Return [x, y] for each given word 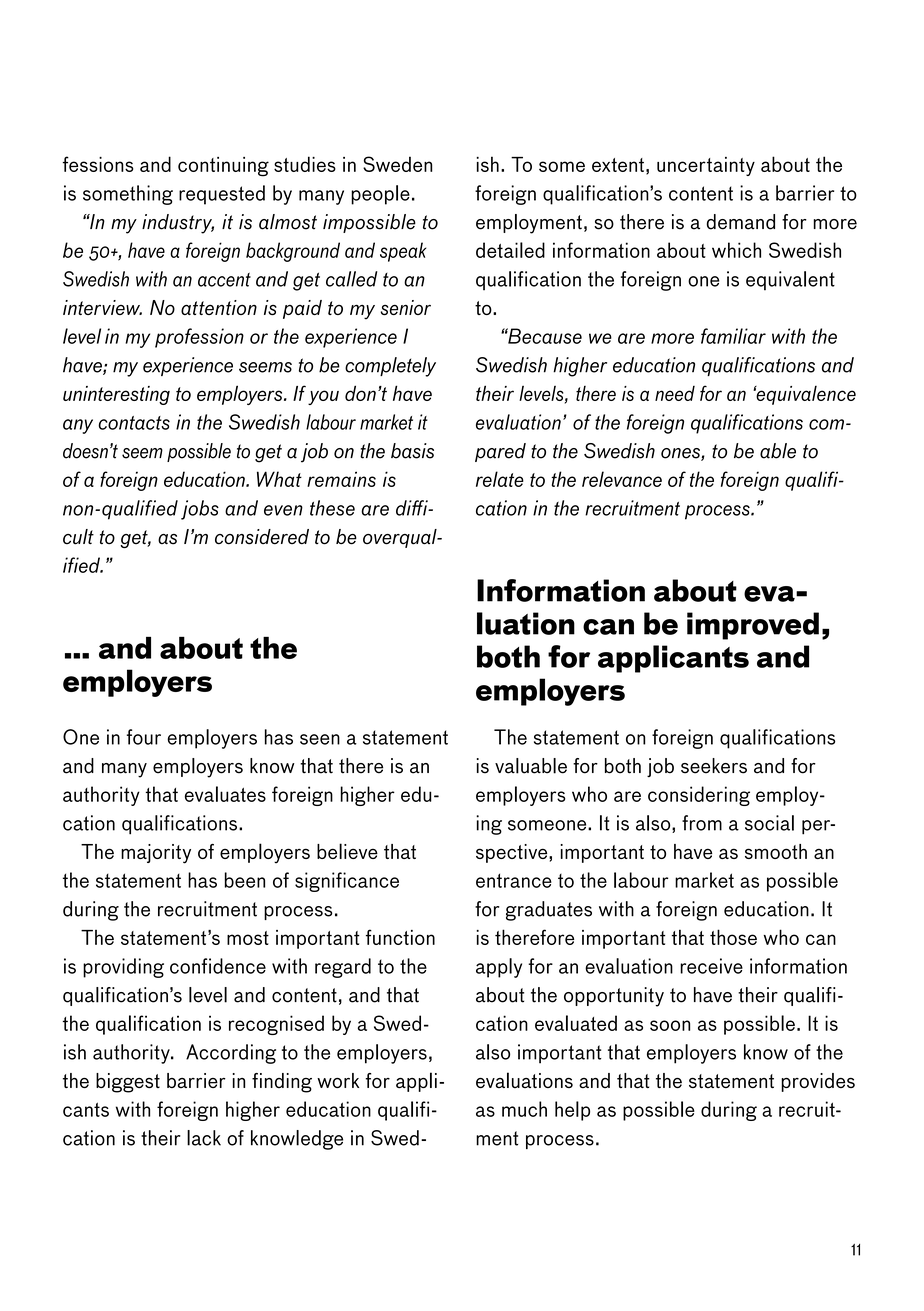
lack [204, 1138]
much [524, 1109]
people [380, 195]
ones [681, 454]
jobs [200, 510]
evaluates [225, 794]
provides [818, 1082]
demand [741, 222]
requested [222, 195]
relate [500, 479]
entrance [514, 880]
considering [699, 796]
